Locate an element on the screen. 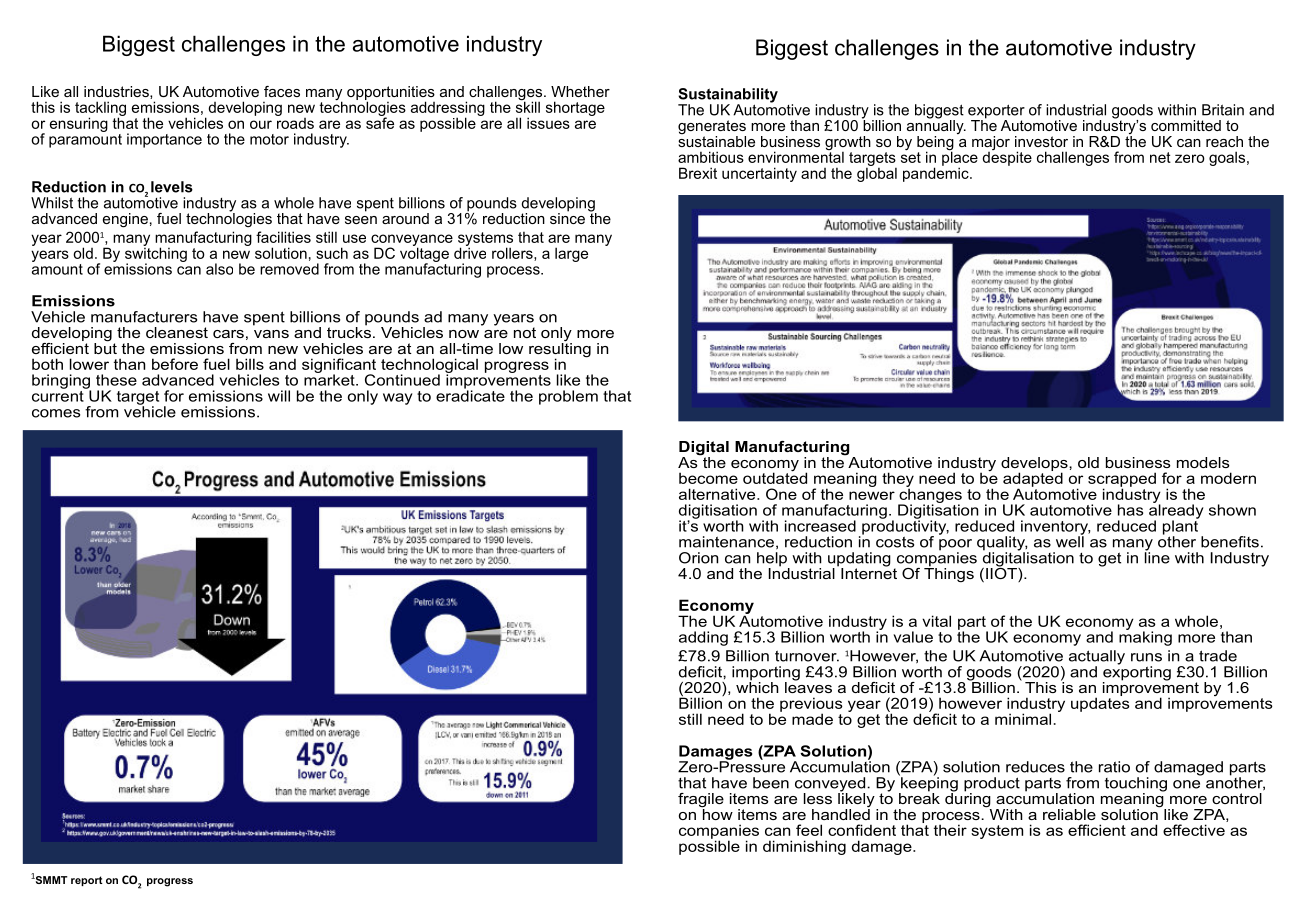  effective is located at coordinates (1194, 830).
